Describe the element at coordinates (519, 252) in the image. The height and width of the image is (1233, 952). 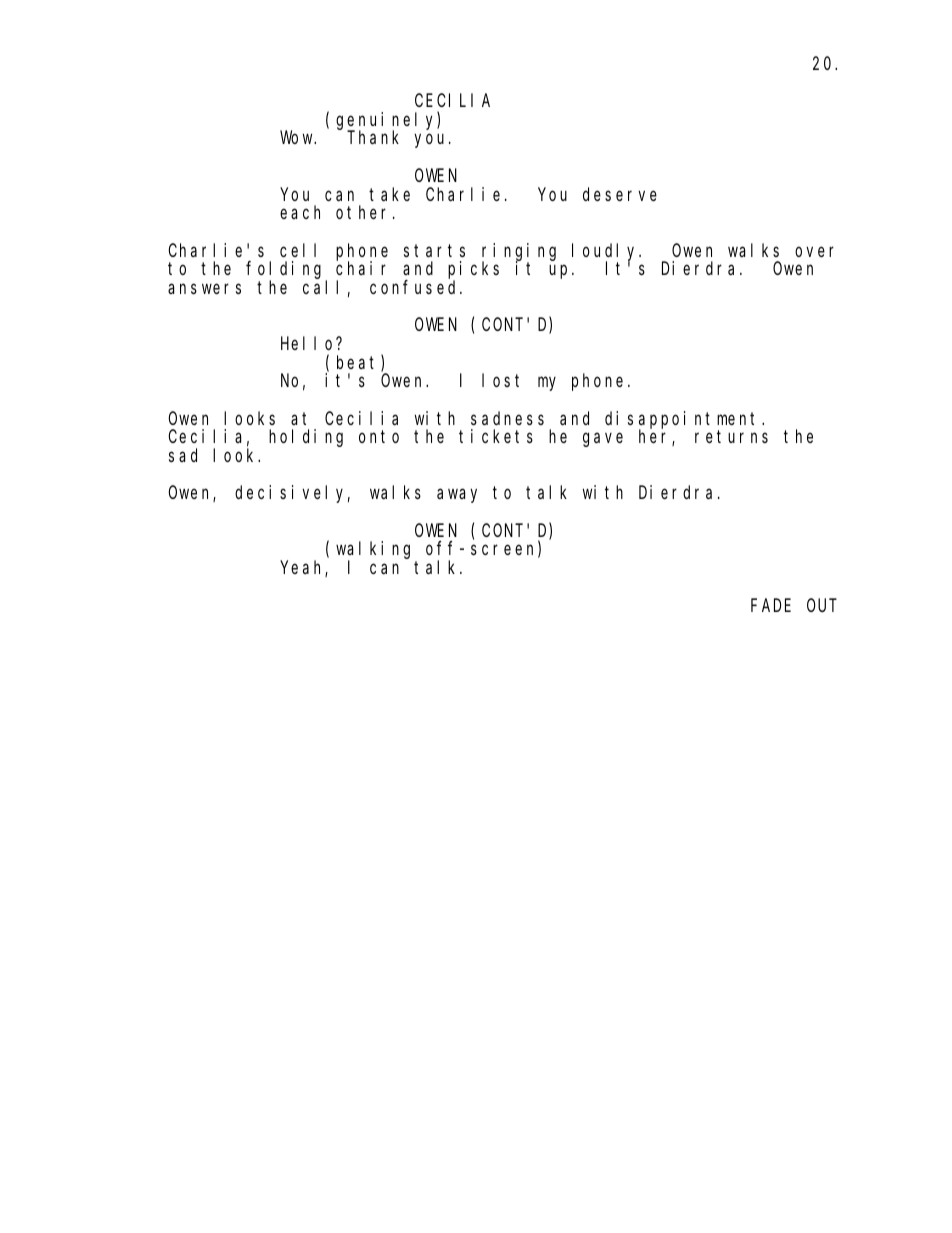
I see `ringing` at that location.
